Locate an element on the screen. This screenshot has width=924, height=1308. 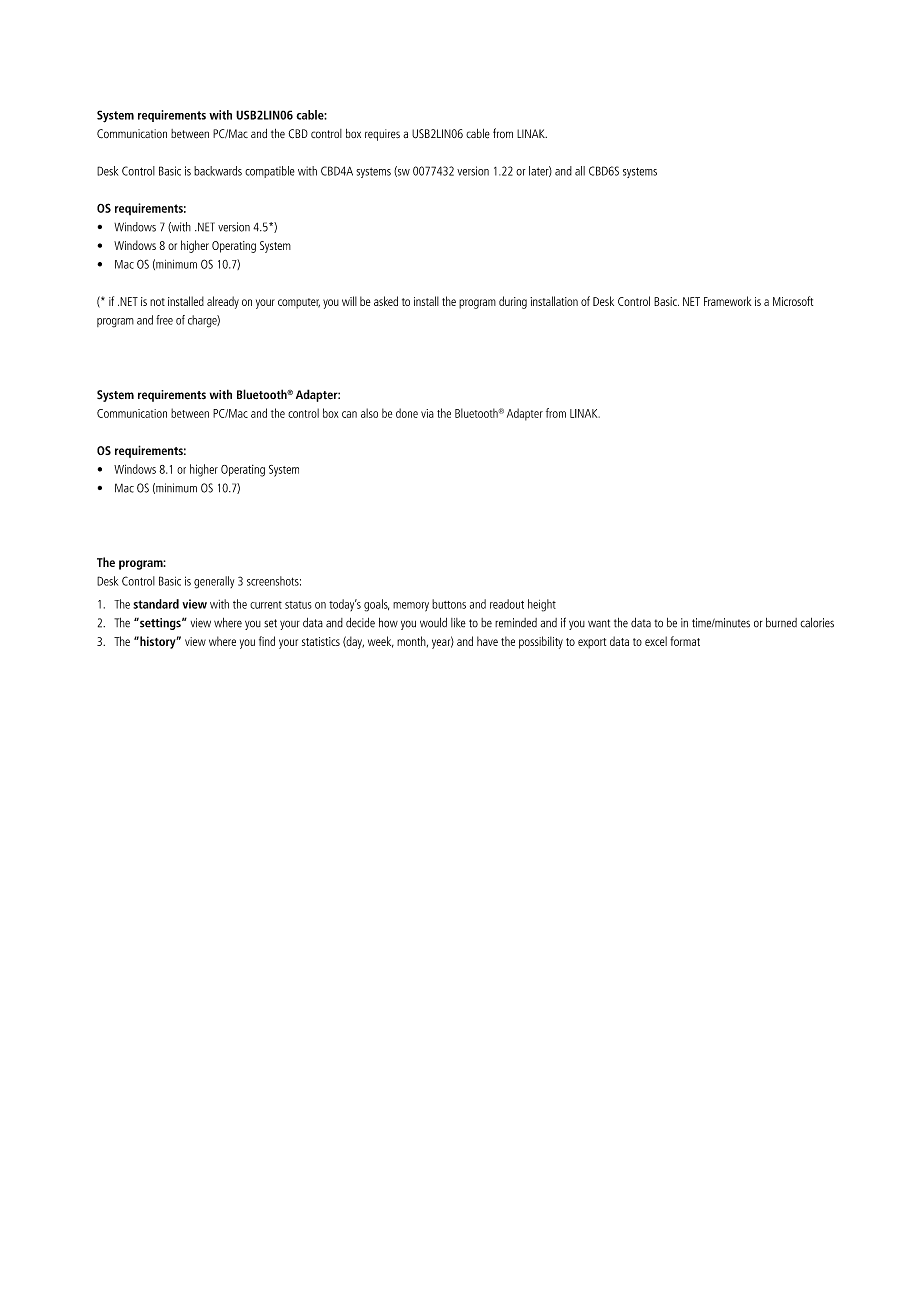
Microsoft is located at coordinates (793, 301).
